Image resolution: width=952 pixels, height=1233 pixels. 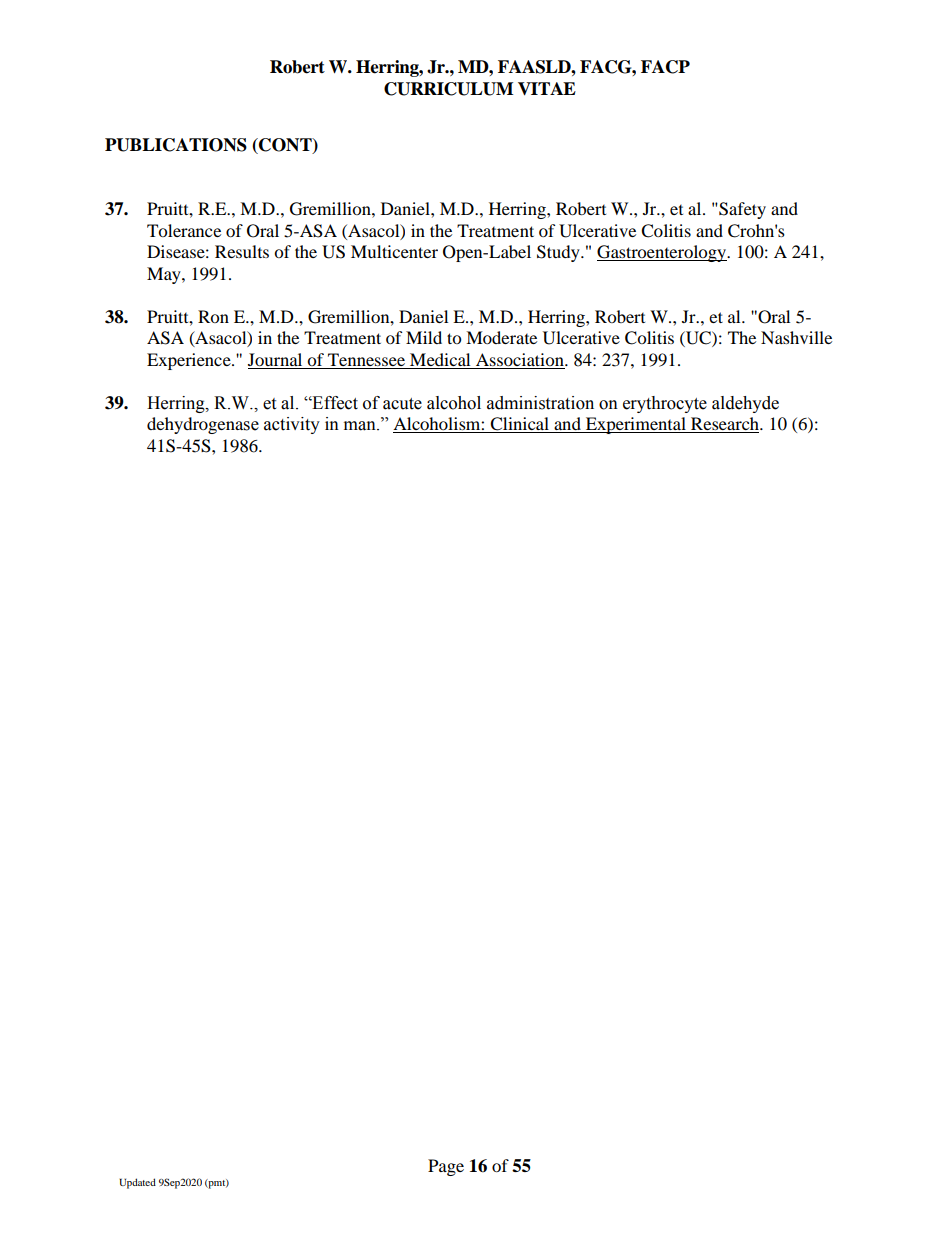 What do you see at coordinates (725, 425) in the document?
I see `Research` at bounding box center [725, 425].
